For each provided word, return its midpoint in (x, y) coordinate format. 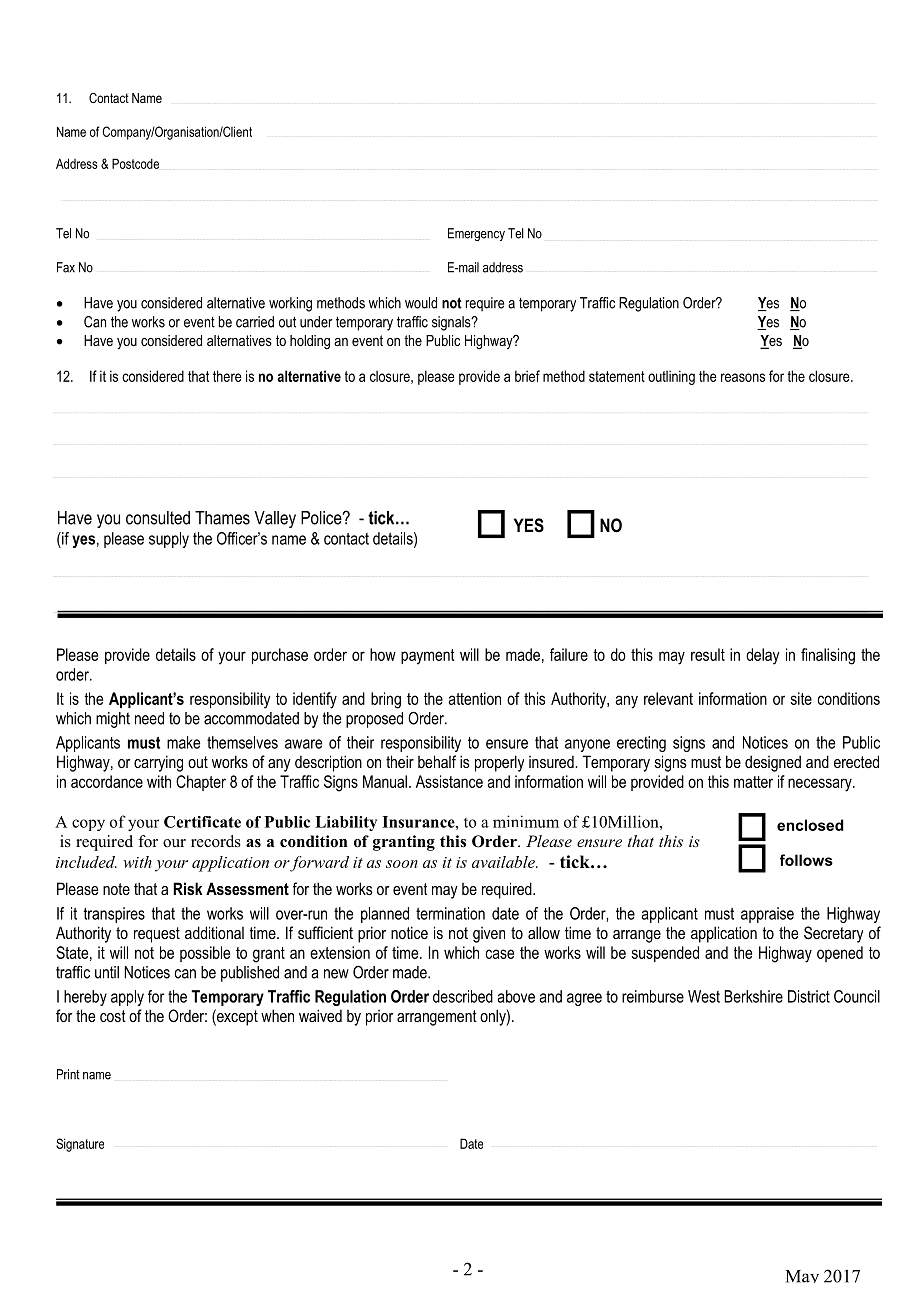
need (149, 718)
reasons (743, 377)
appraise (767, 915)
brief (527, 376)
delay (763, 656)
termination (450, 913)
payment (428, 657)
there (227, 376)
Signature (80, 1145)
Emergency (476, 234)
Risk (188, 888)
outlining (671, 377)
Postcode (135, 163)
